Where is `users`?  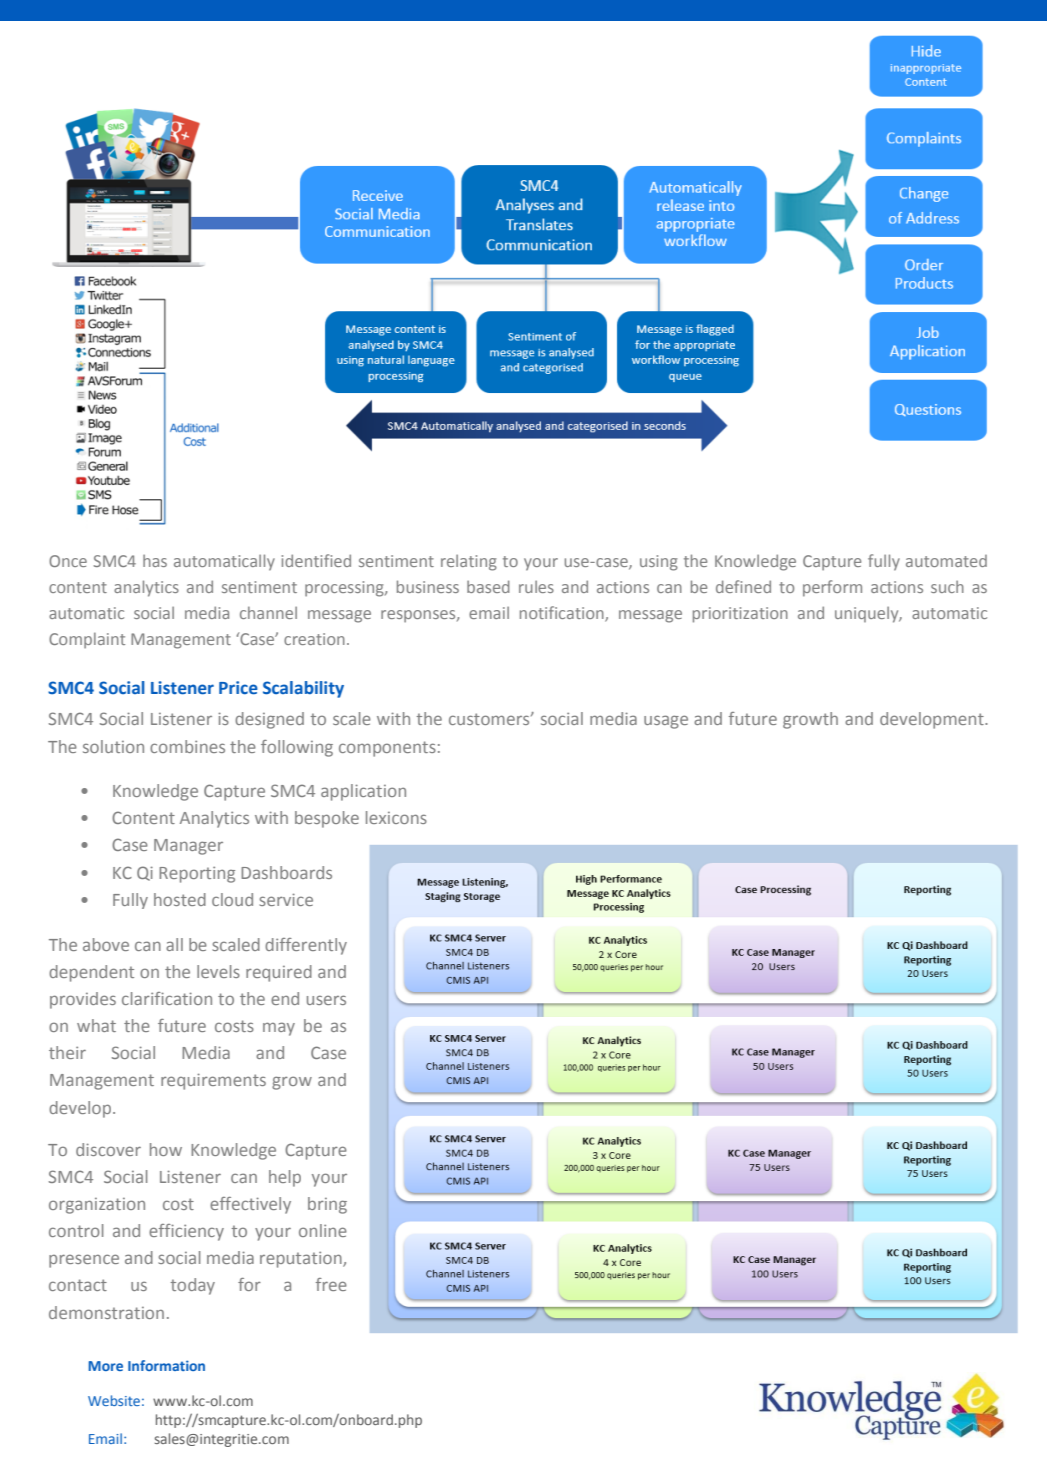
users is located at coordinates (326, 1000).
